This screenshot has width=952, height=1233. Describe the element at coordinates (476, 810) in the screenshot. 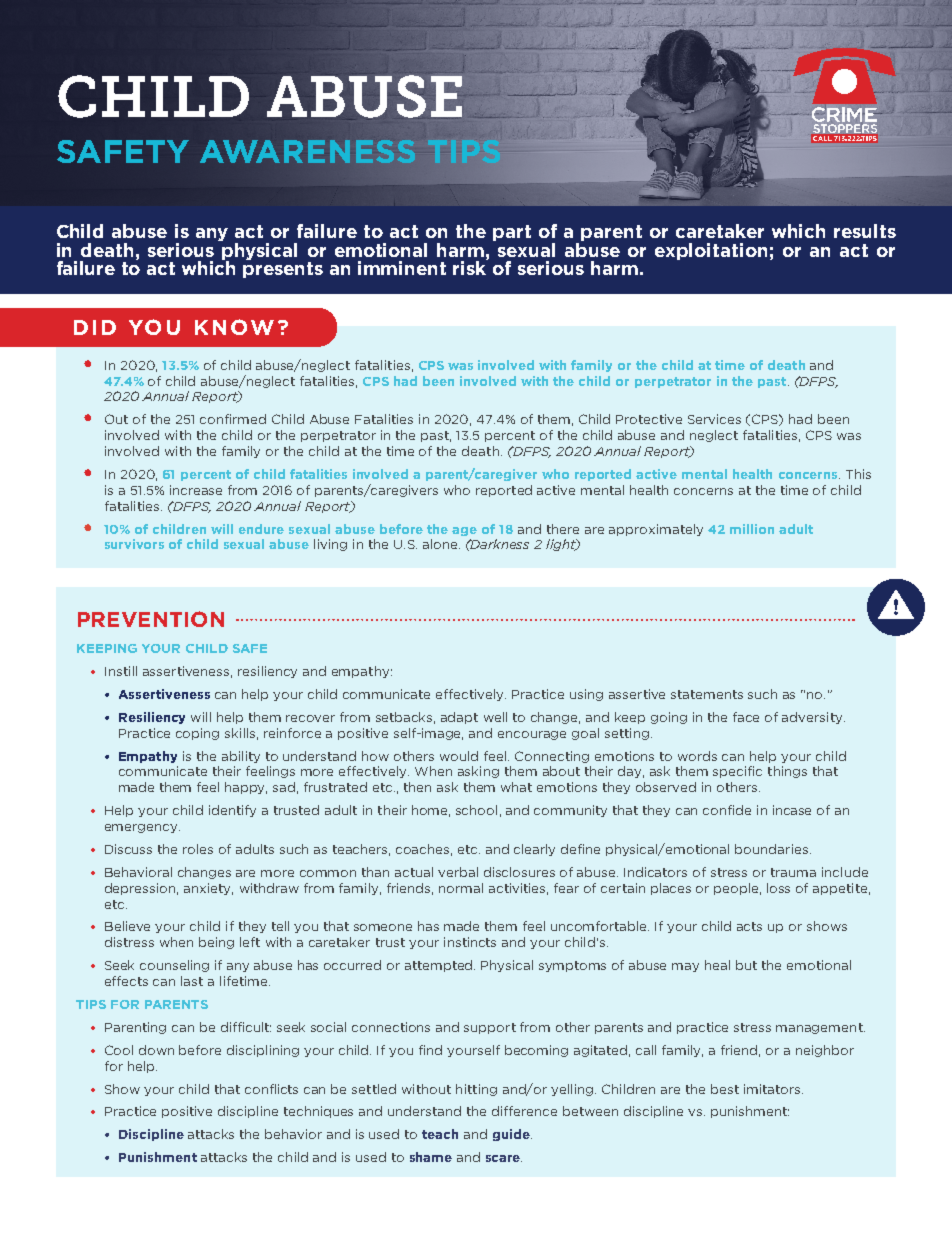

I see `school` at that location.
